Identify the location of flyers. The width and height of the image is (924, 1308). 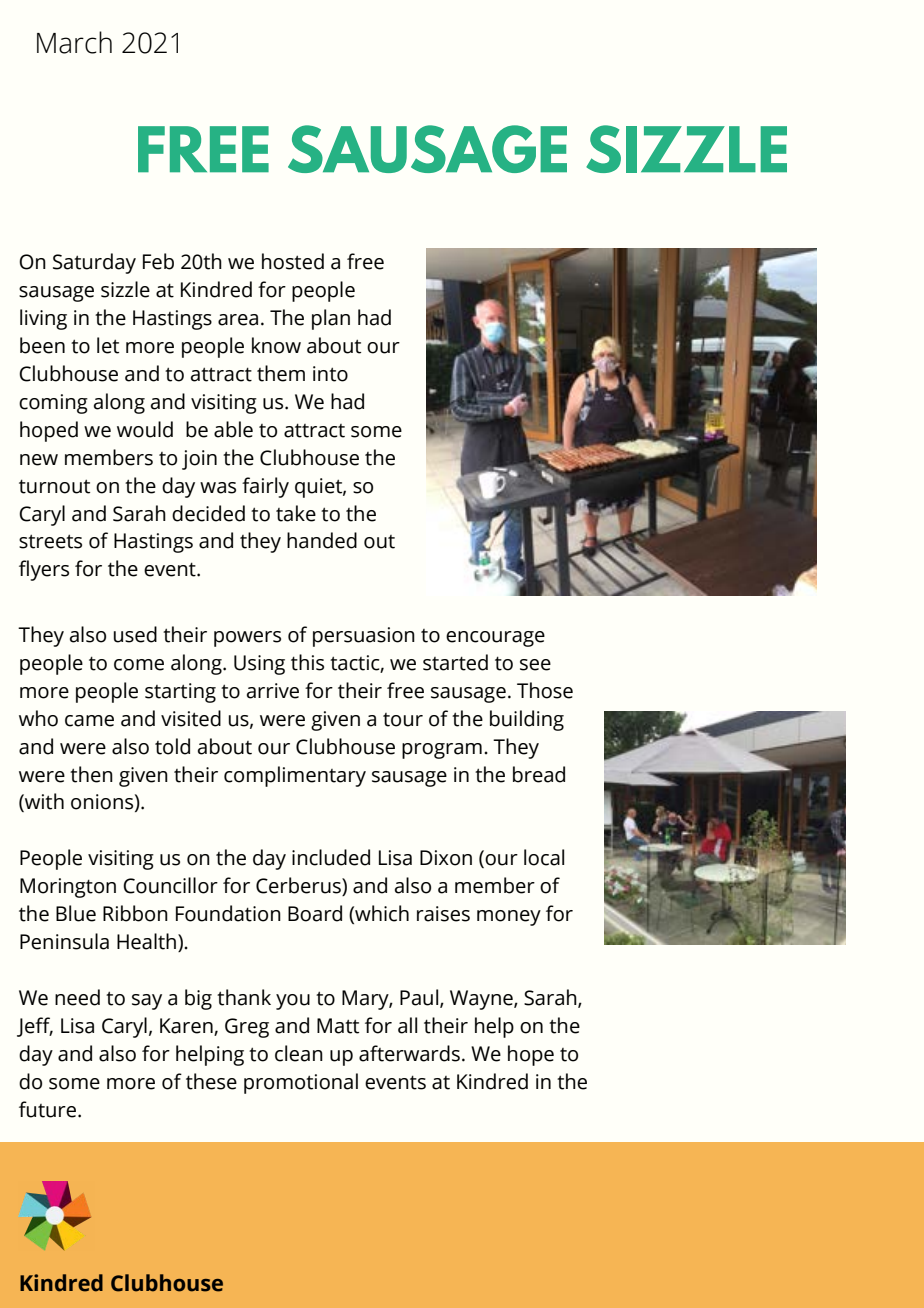
(44, 570).
